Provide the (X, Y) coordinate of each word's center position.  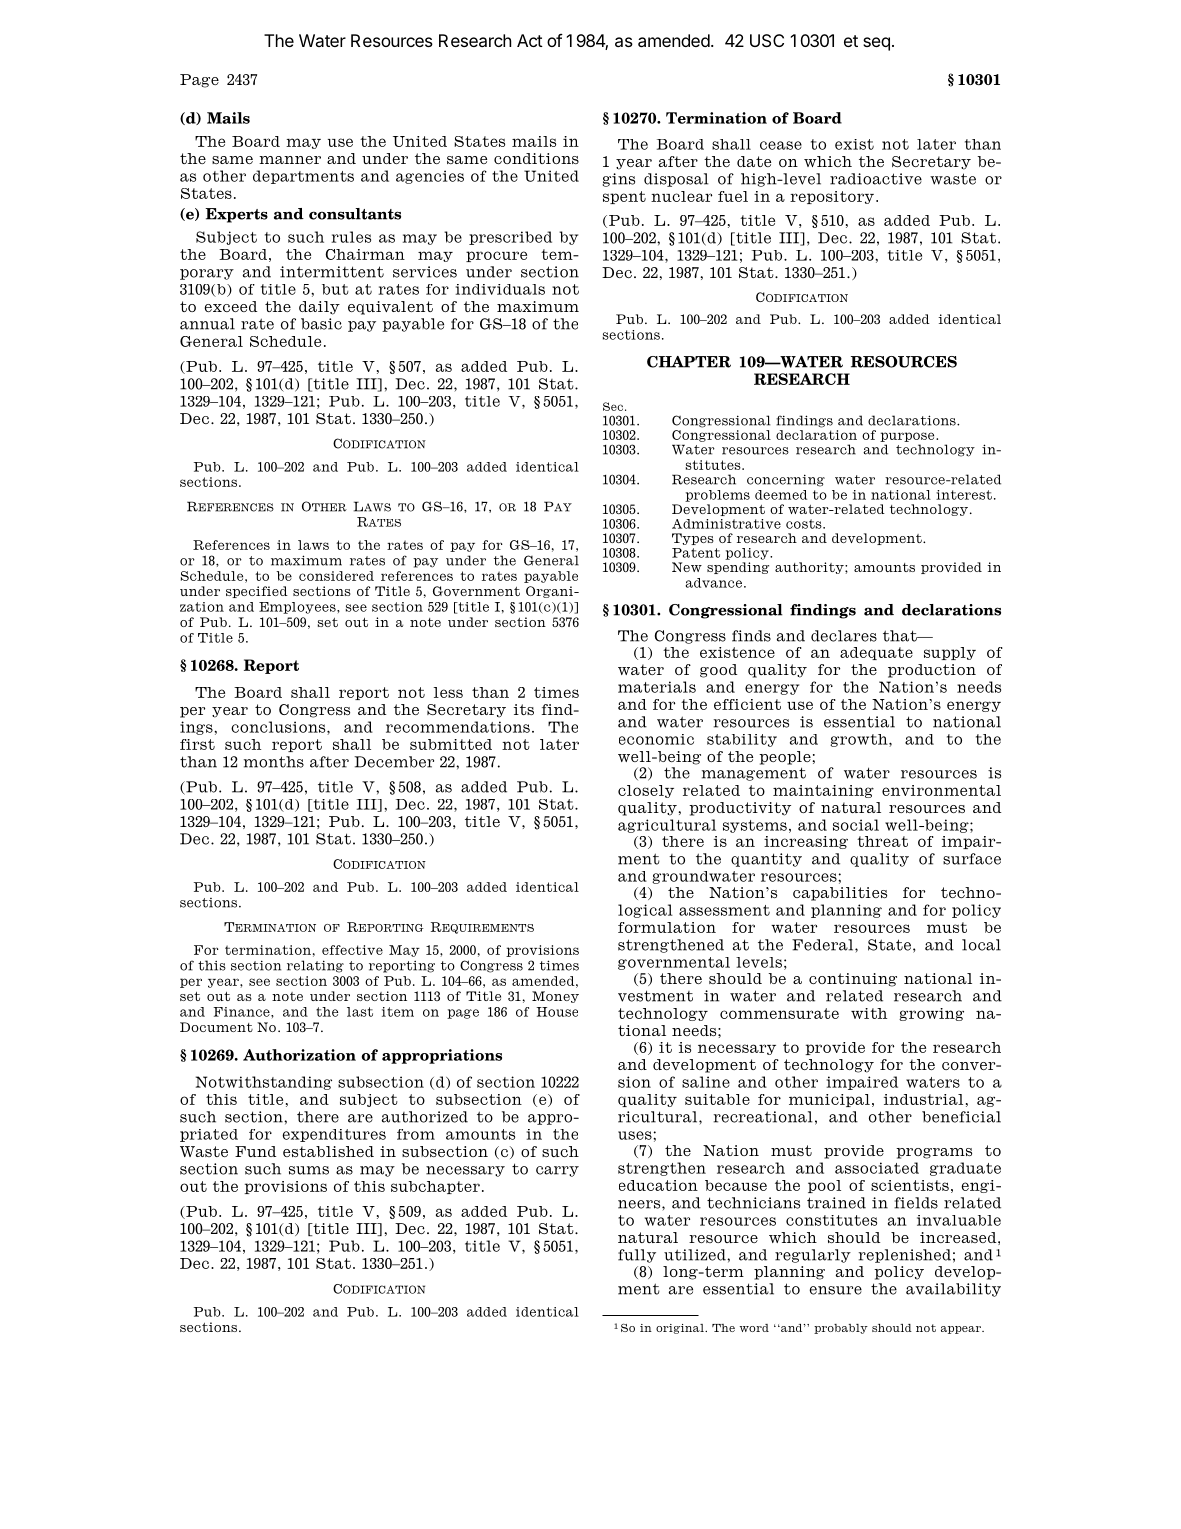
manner (290, 160)
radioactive (876, 179)
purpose (908, 437)
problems (717, 496)
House (557, 1012)
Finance (242, 1012)
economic (656, 739)
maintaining (823, 791)
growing (931, 1014)
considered (336, 576)
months (274, 762)
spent (624, 197)
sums (309, 1170)
